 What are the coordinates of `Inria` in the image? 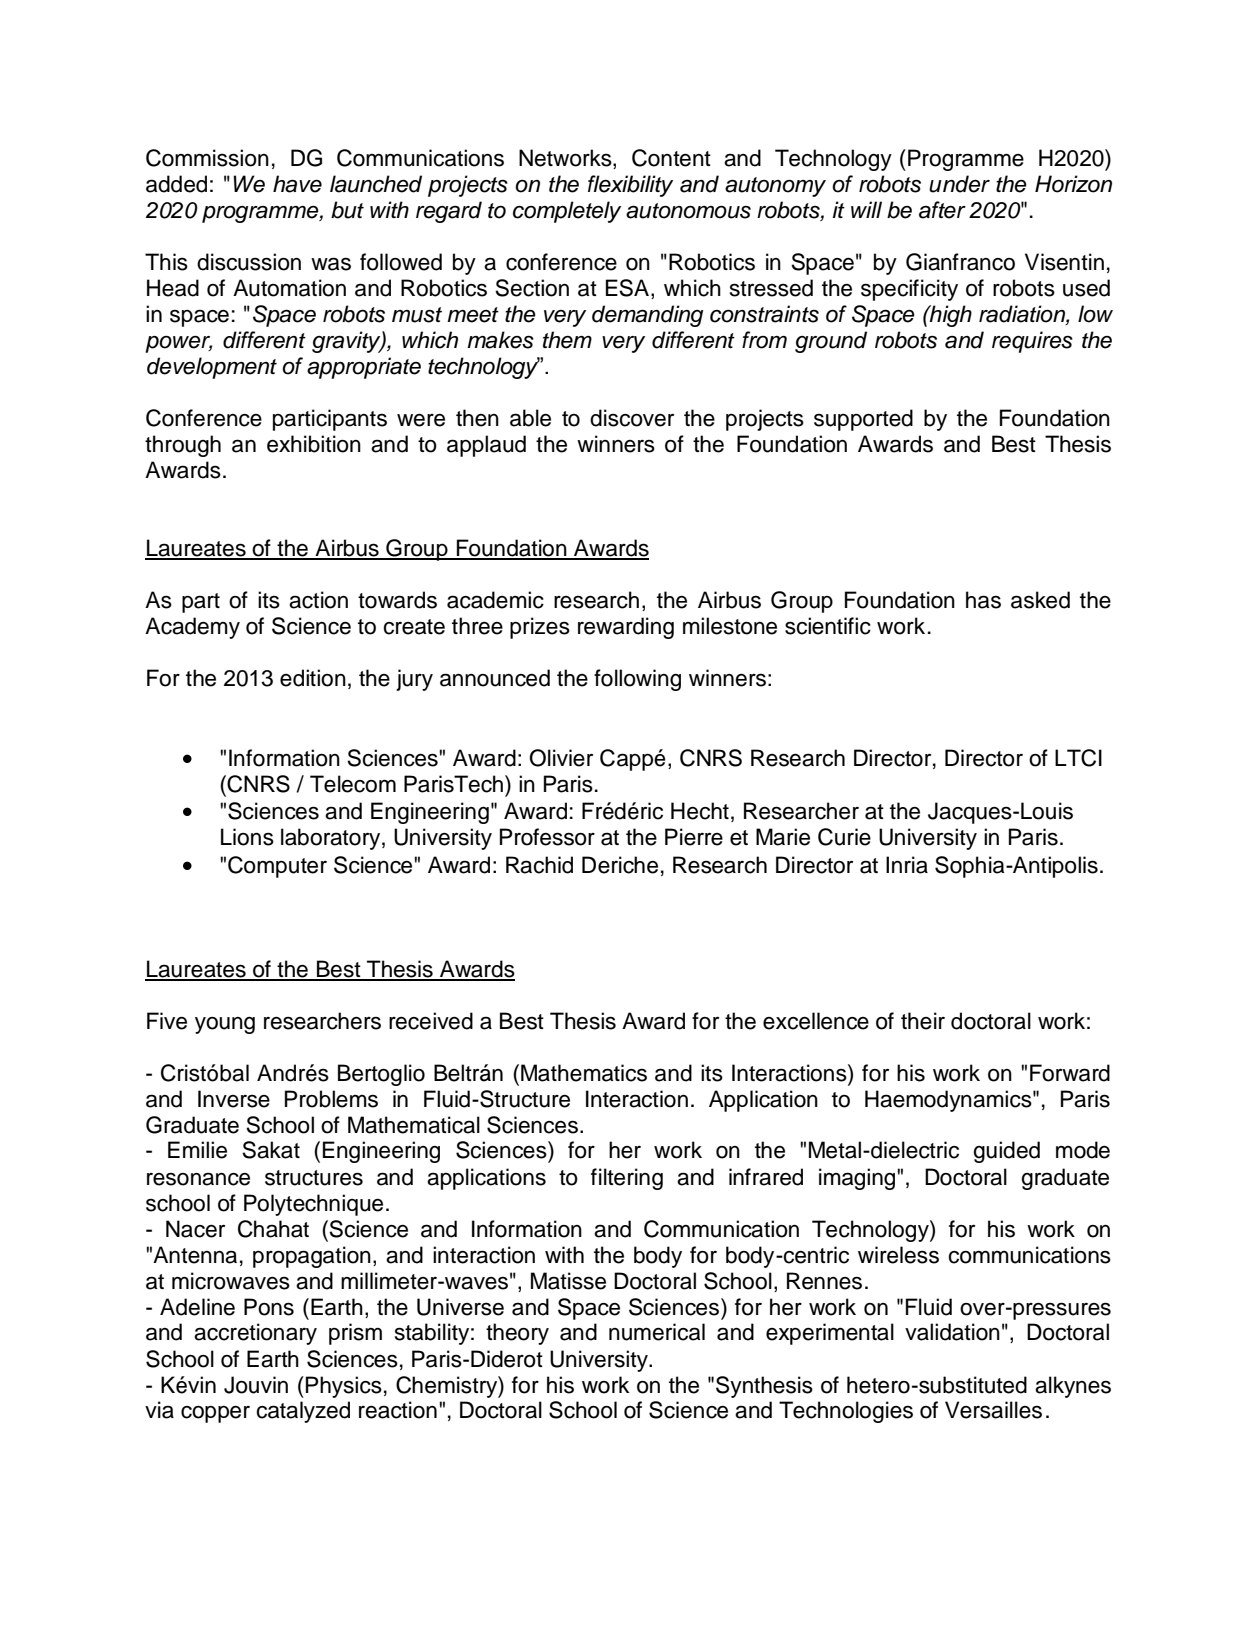 It's located at (907, 865).
